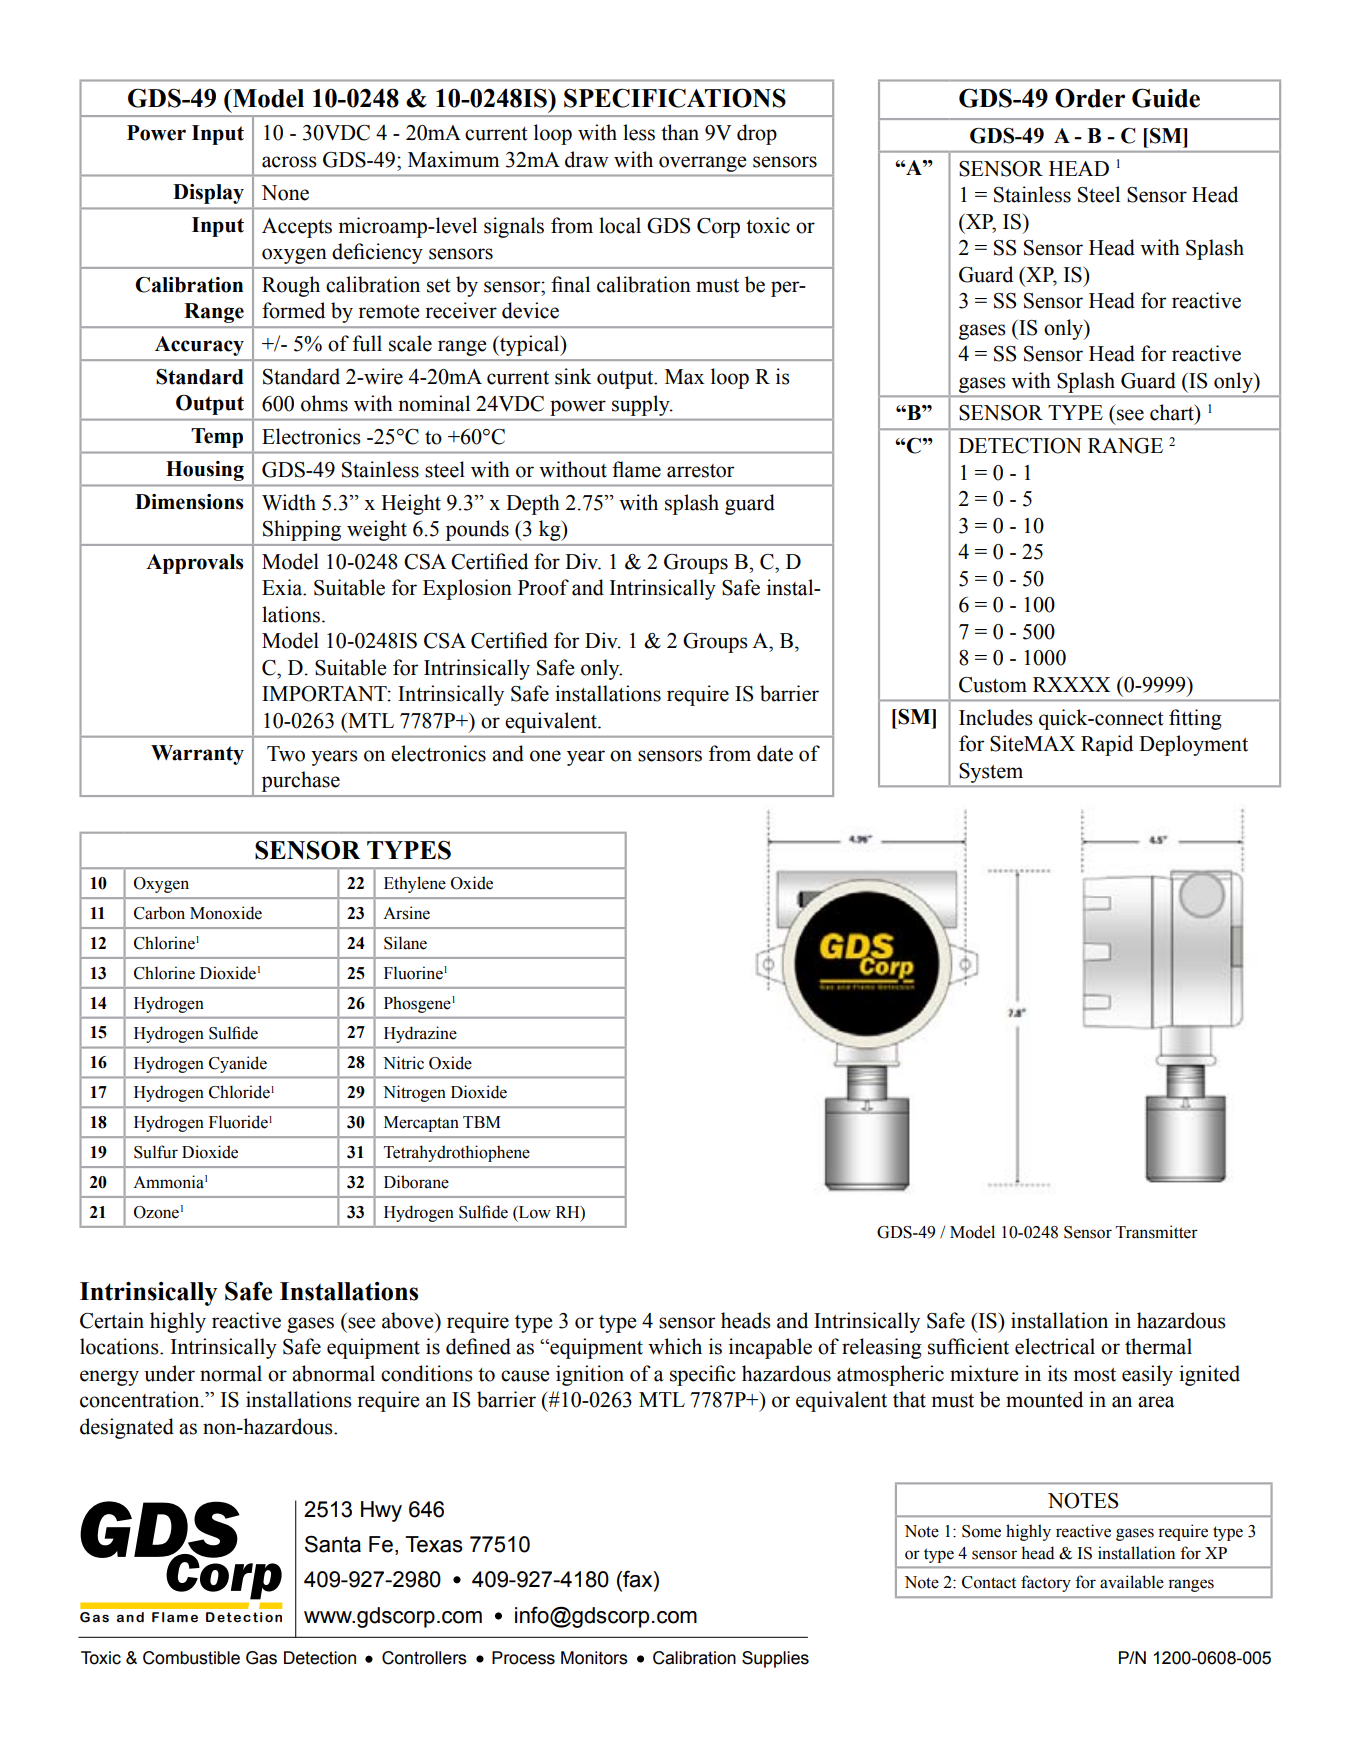  I want to click on across, so click(289, 162).
